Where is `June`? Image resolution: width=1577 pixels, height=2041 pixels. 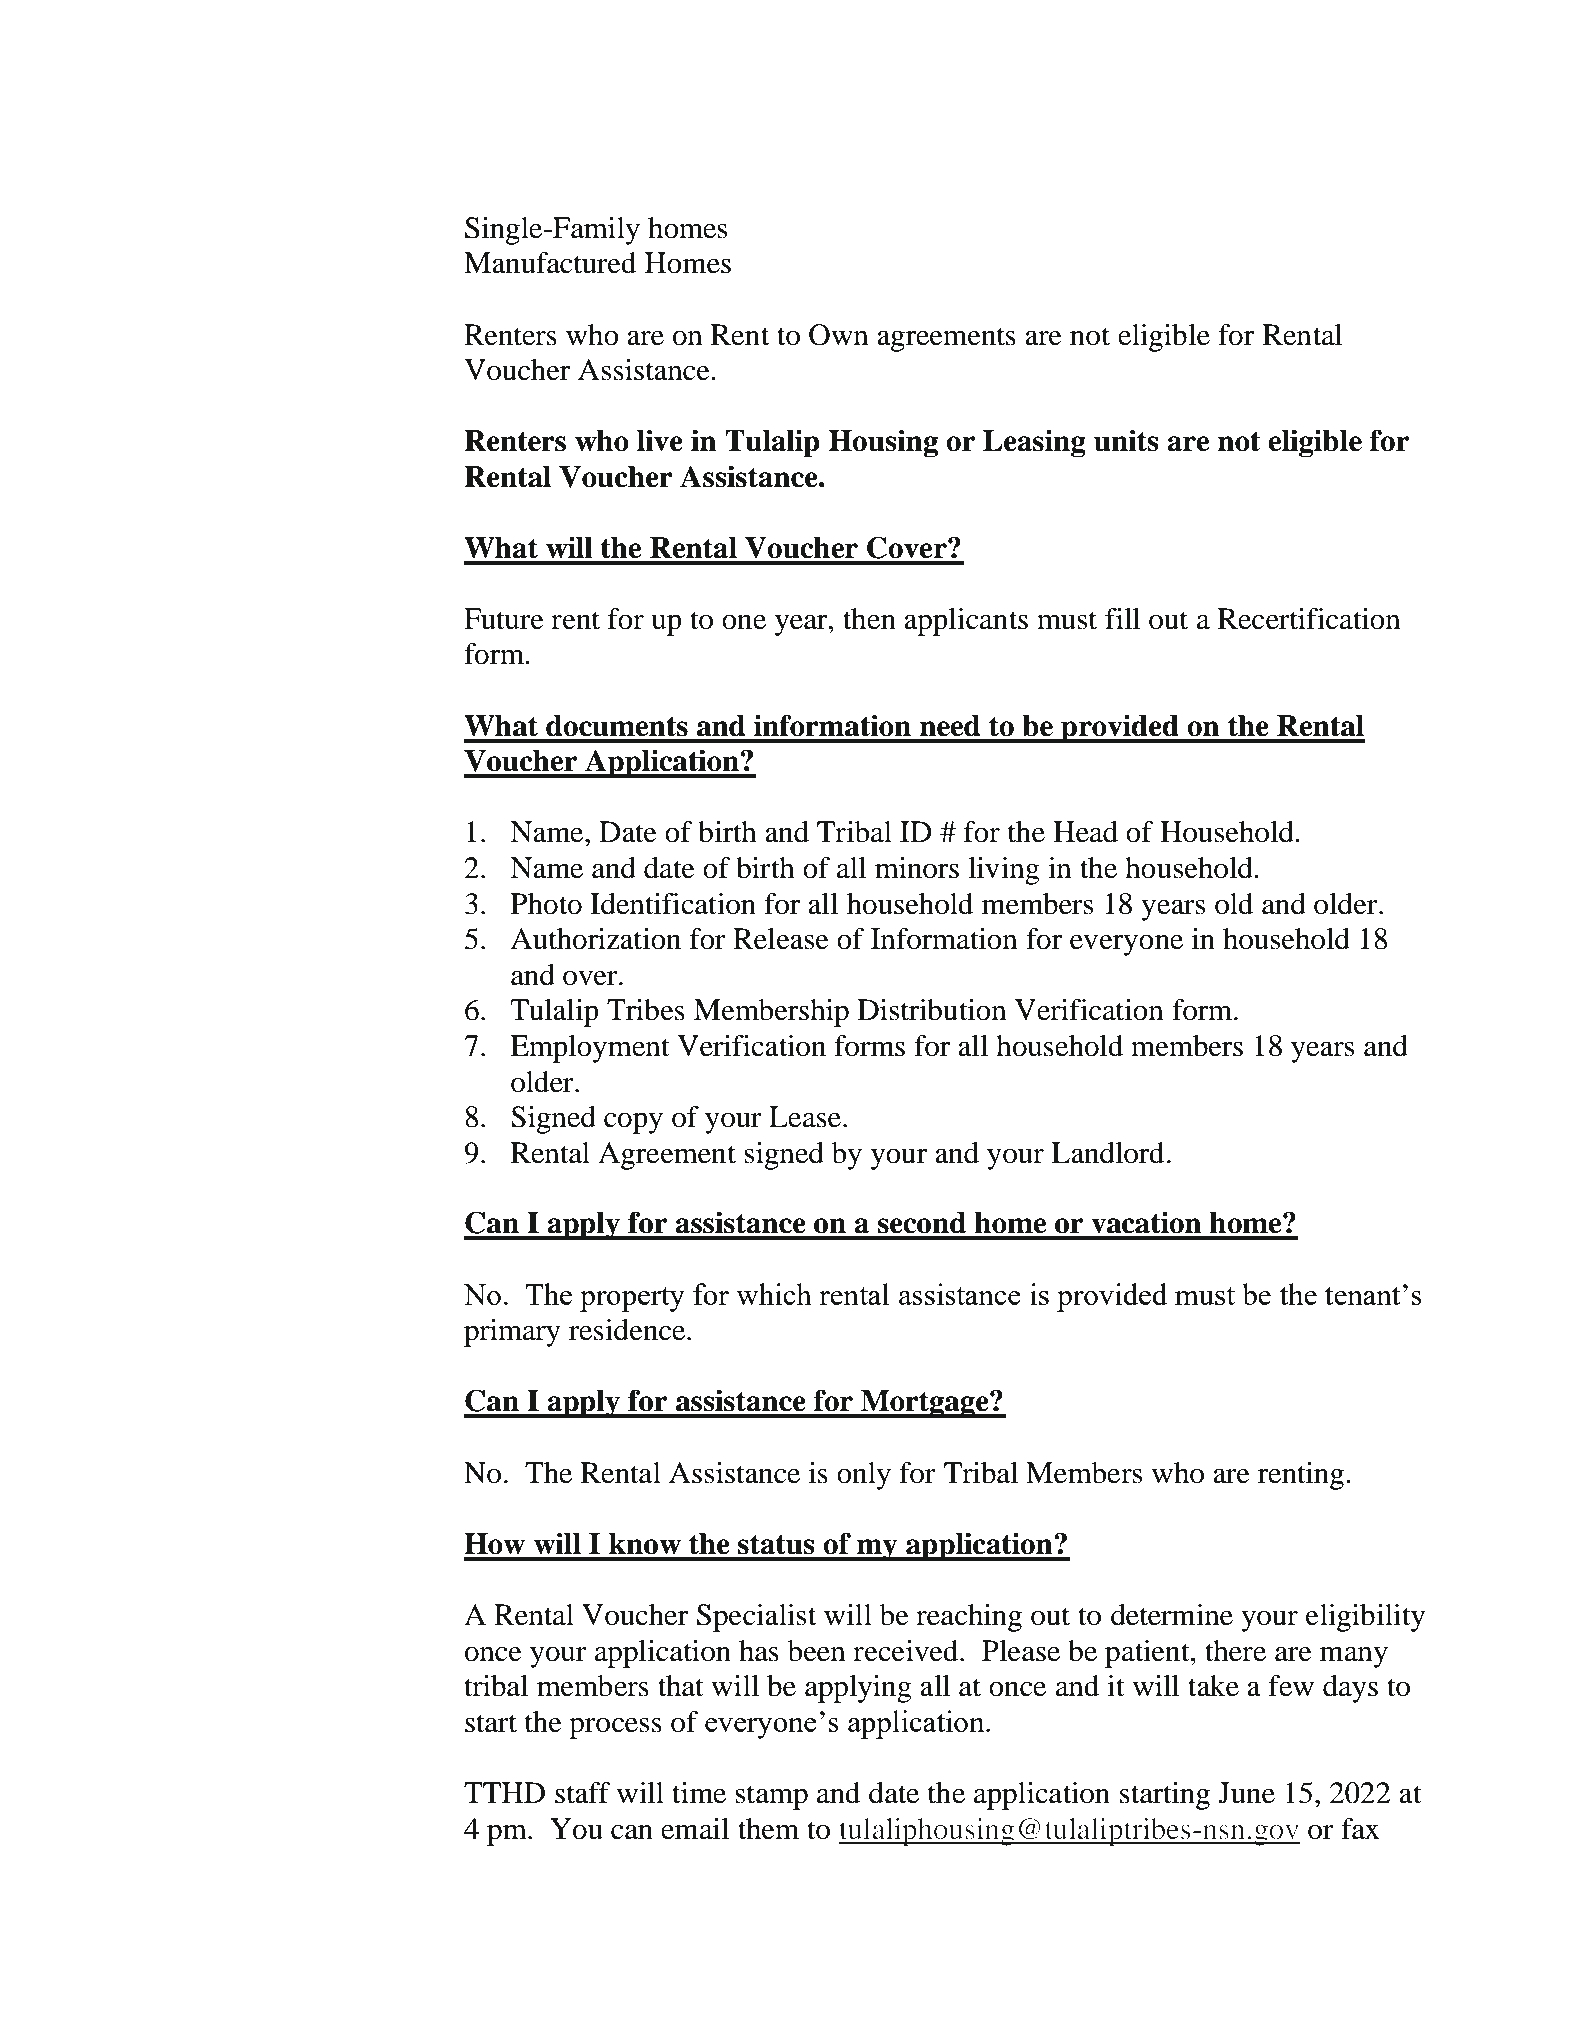 June is located at coordinates (1246, 1793).
